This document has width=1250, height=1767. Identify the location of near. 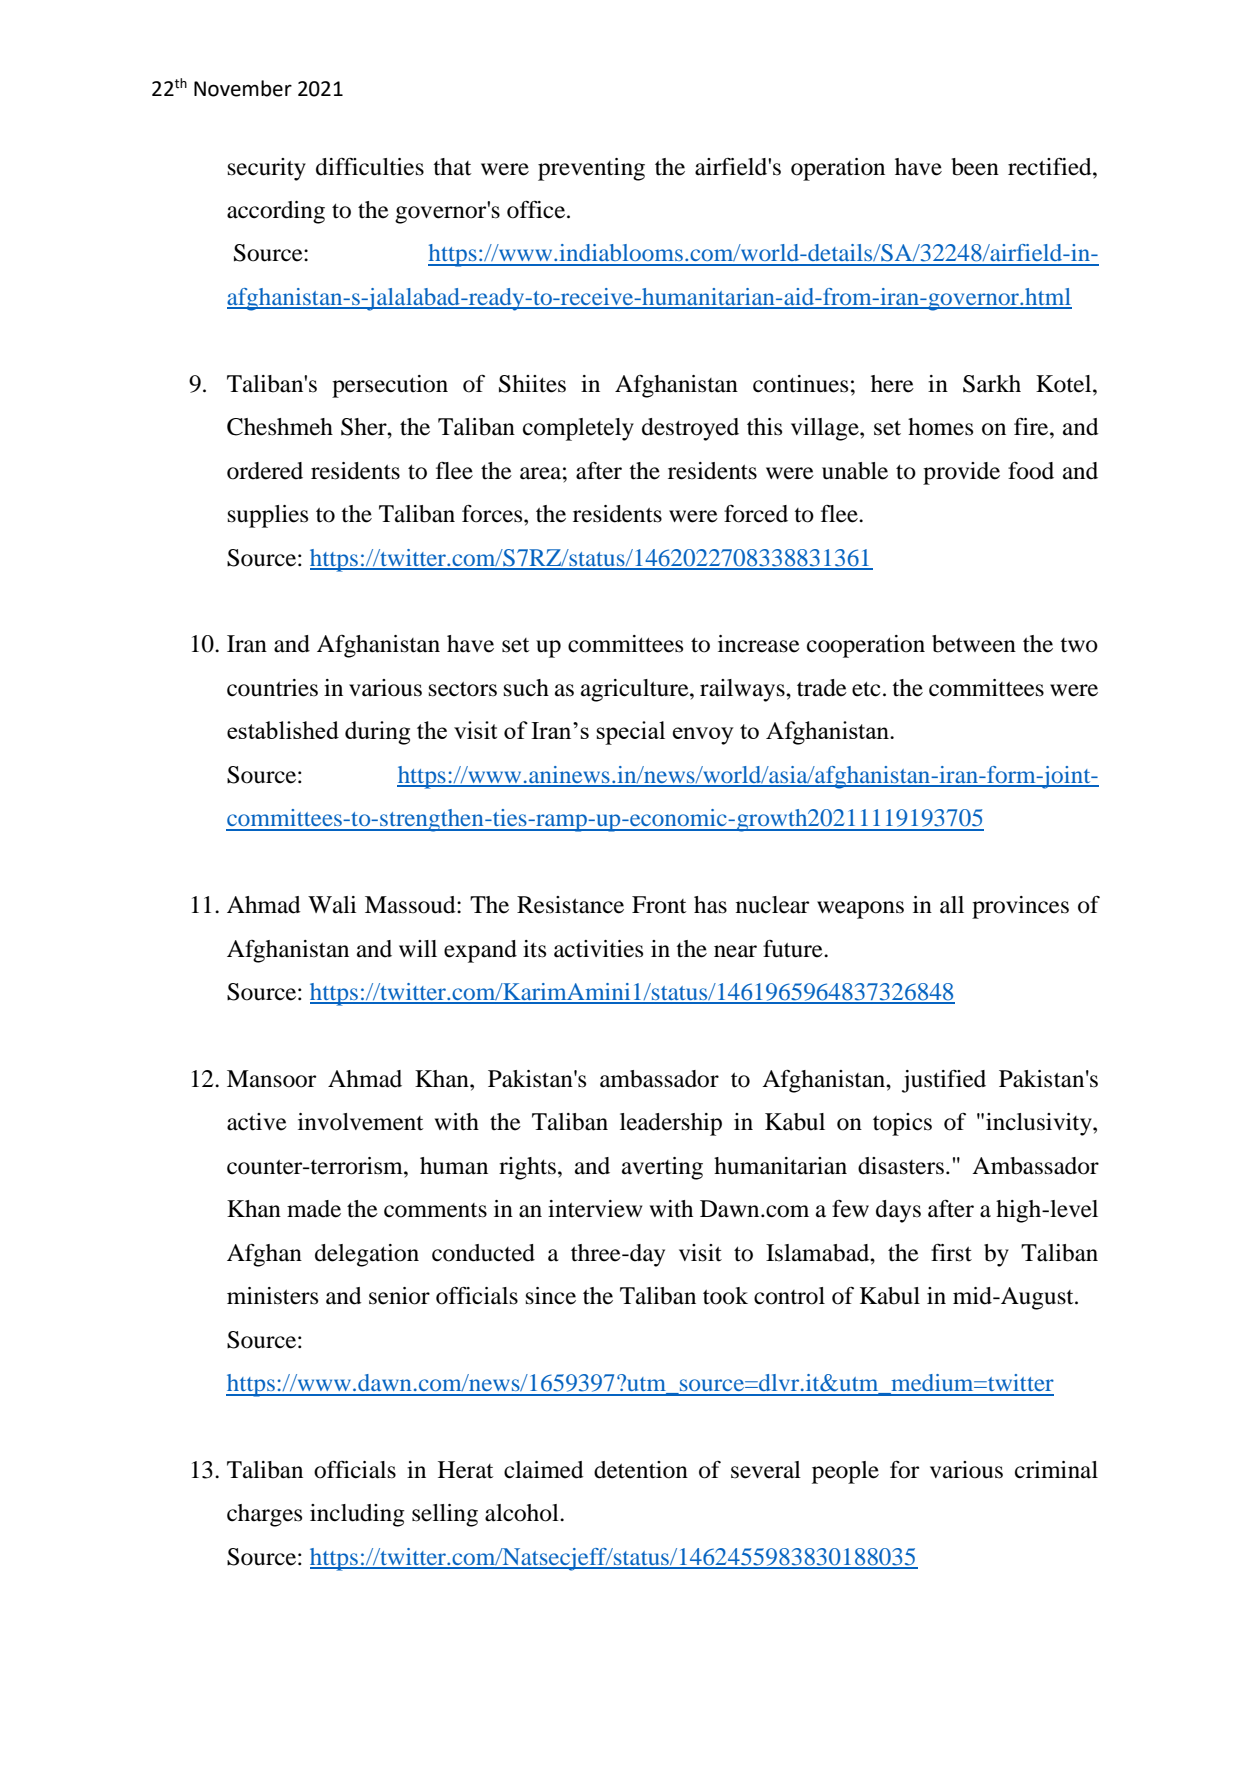
(735, 951).
